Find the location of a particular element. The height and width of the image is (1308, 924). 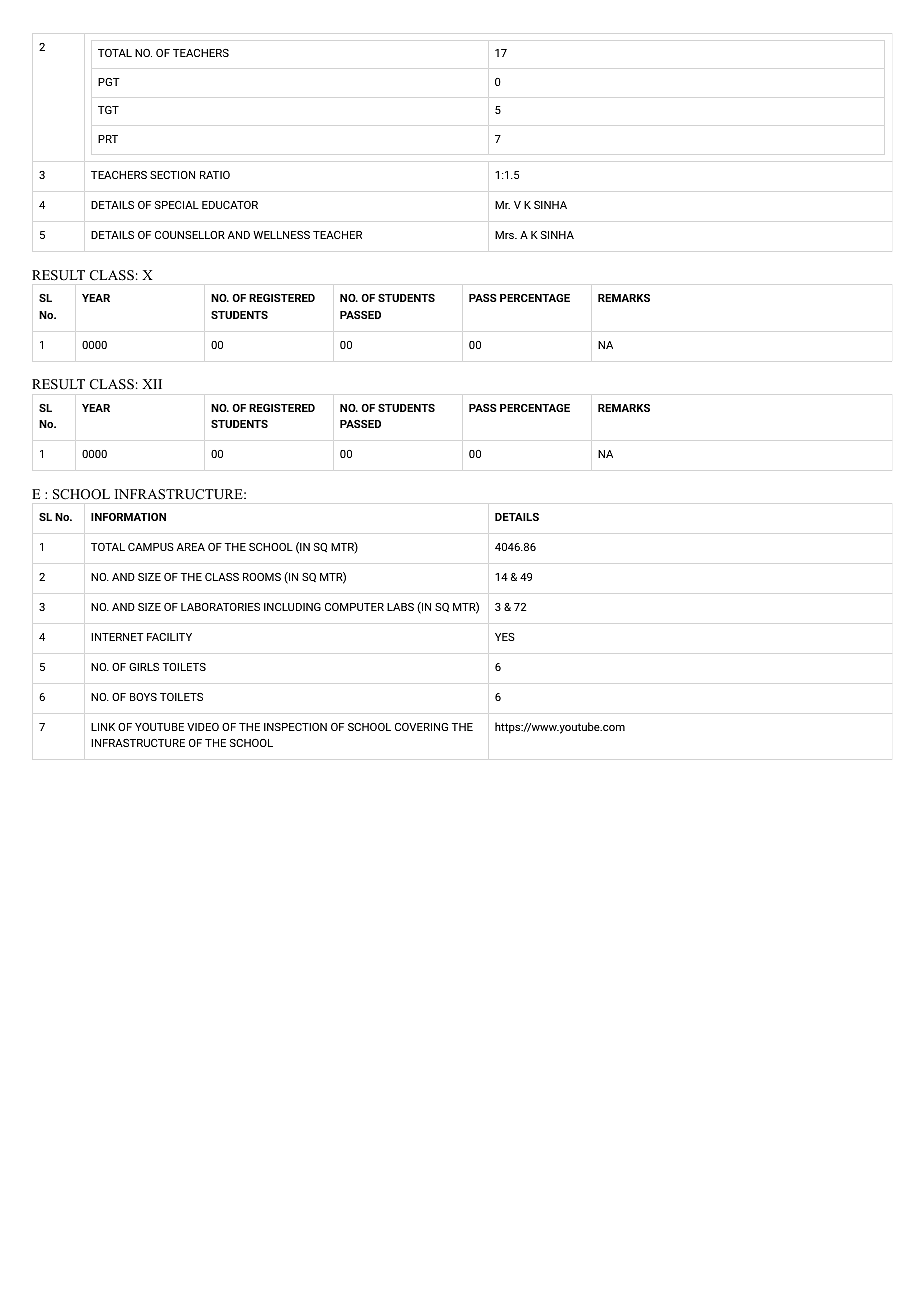

XII is located at coordinates (152, 384).
